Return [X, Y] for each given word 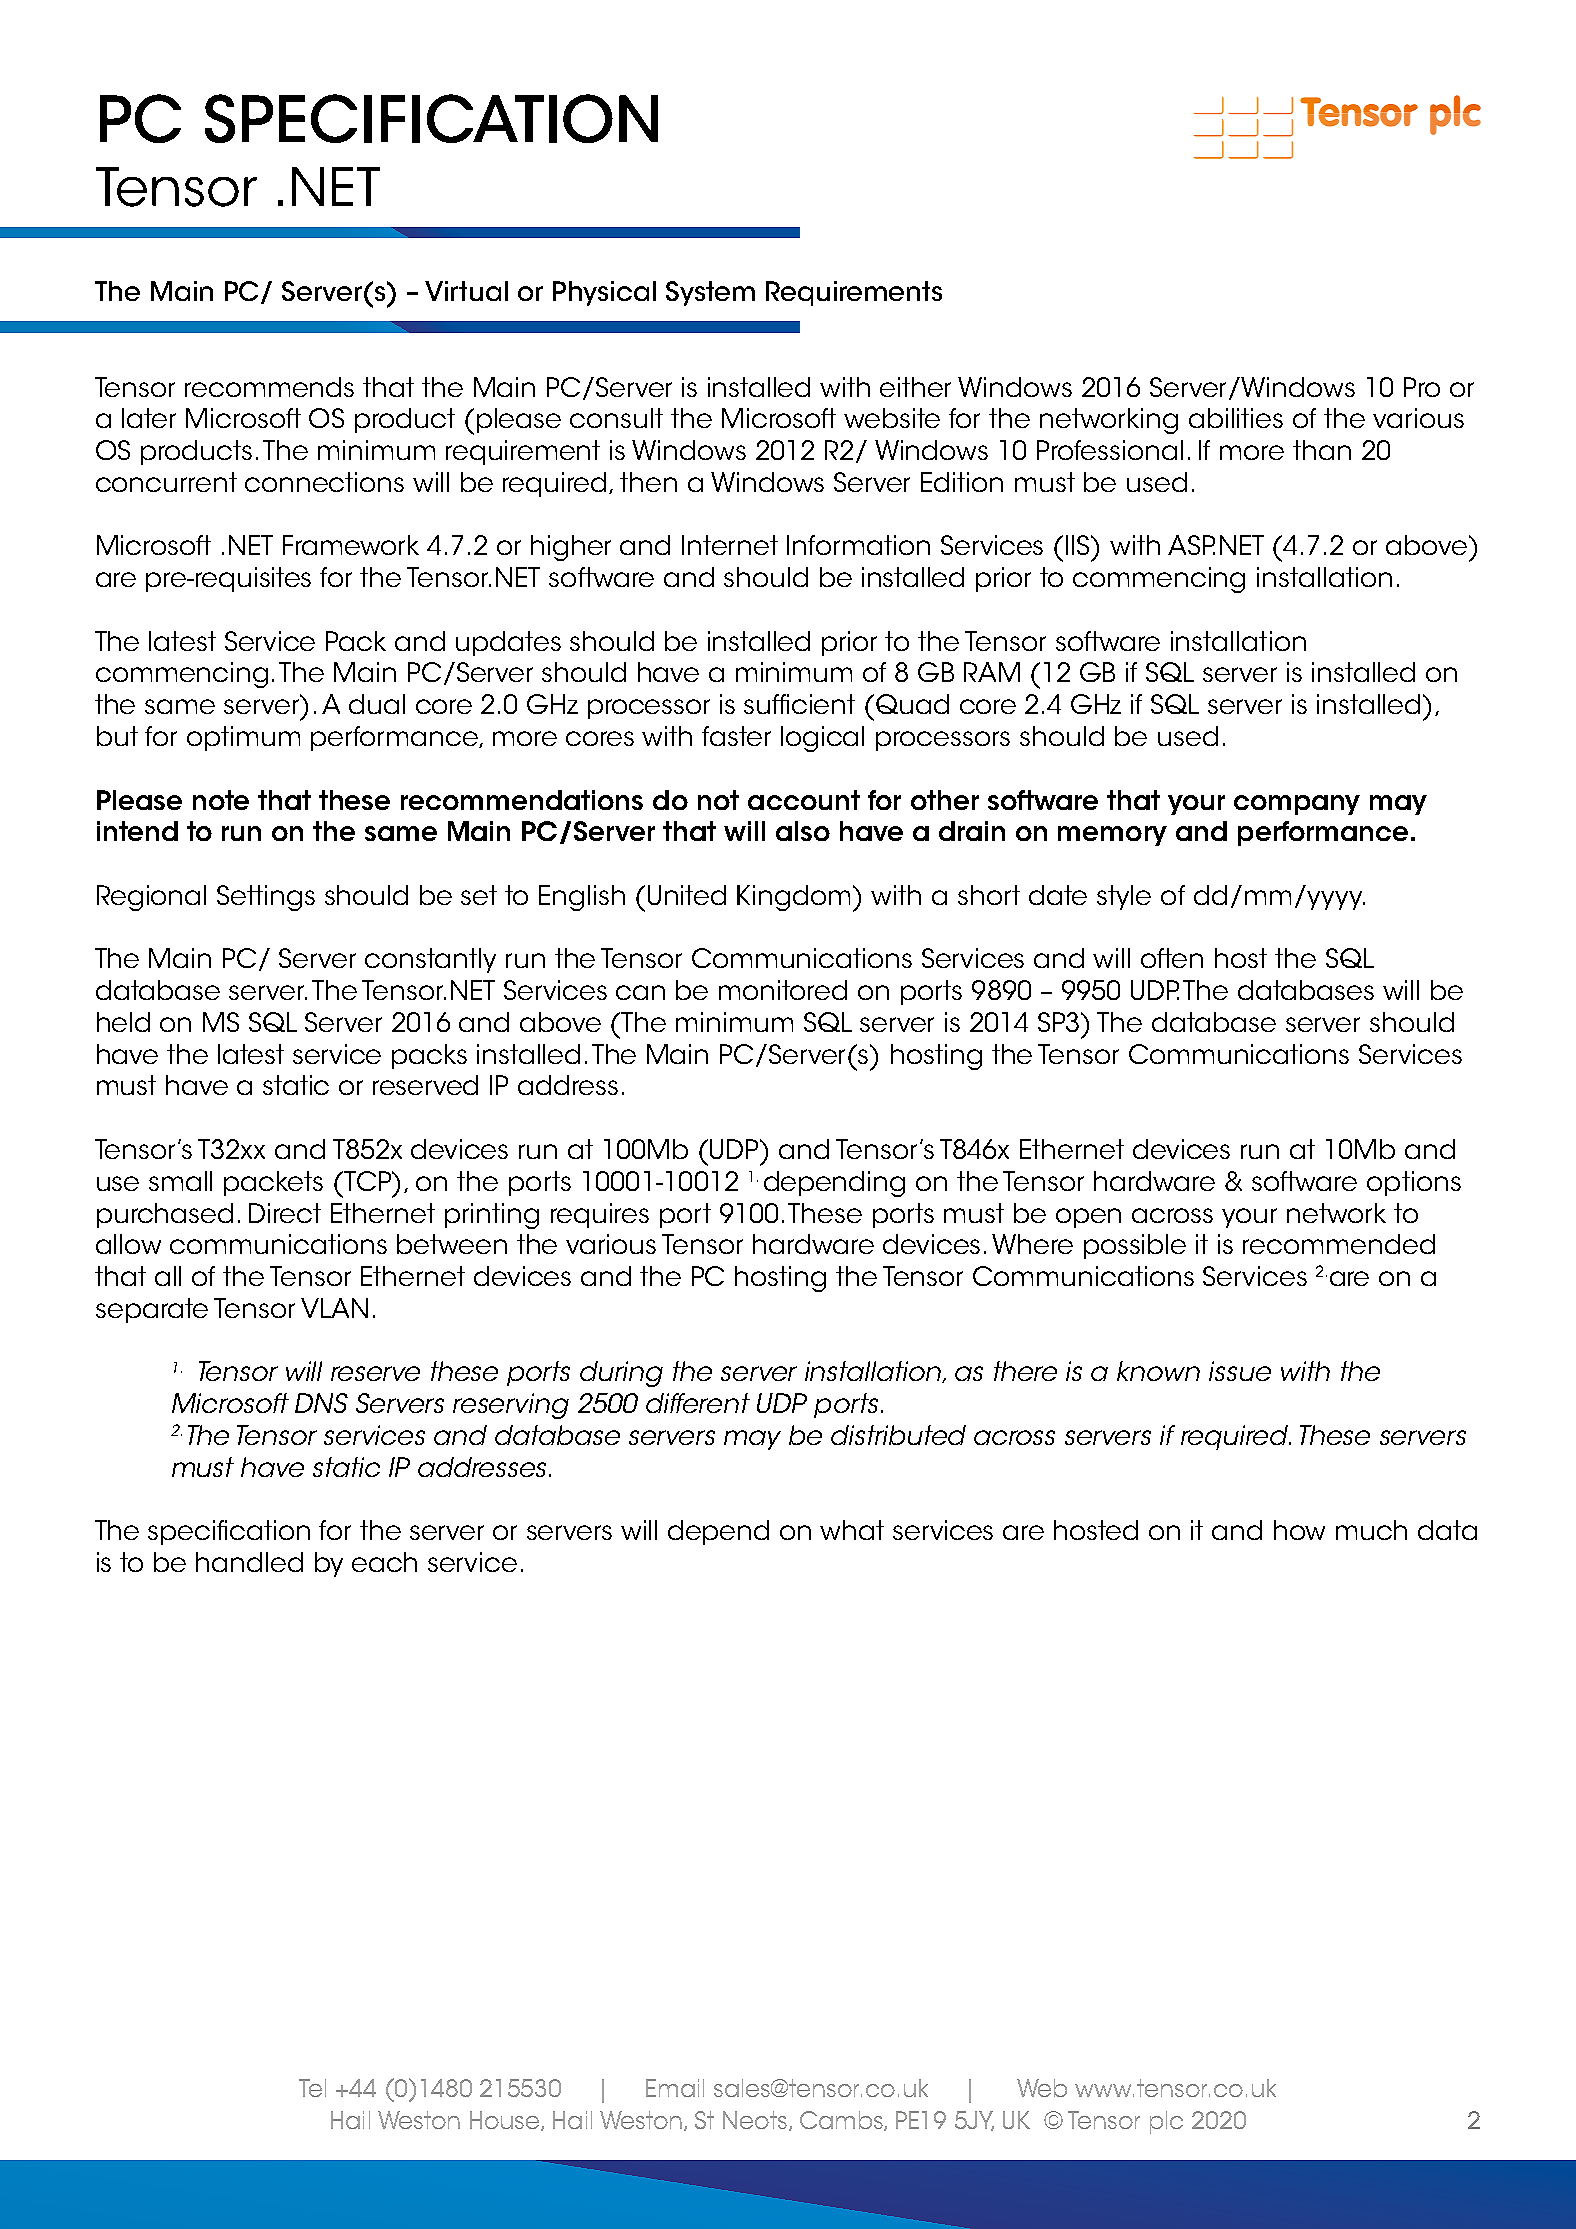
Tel [312, 2088]
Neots [755, 2120]
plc [1166, 2122]
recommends [269, 387]
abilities [1236, 418]
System [710, 293]
